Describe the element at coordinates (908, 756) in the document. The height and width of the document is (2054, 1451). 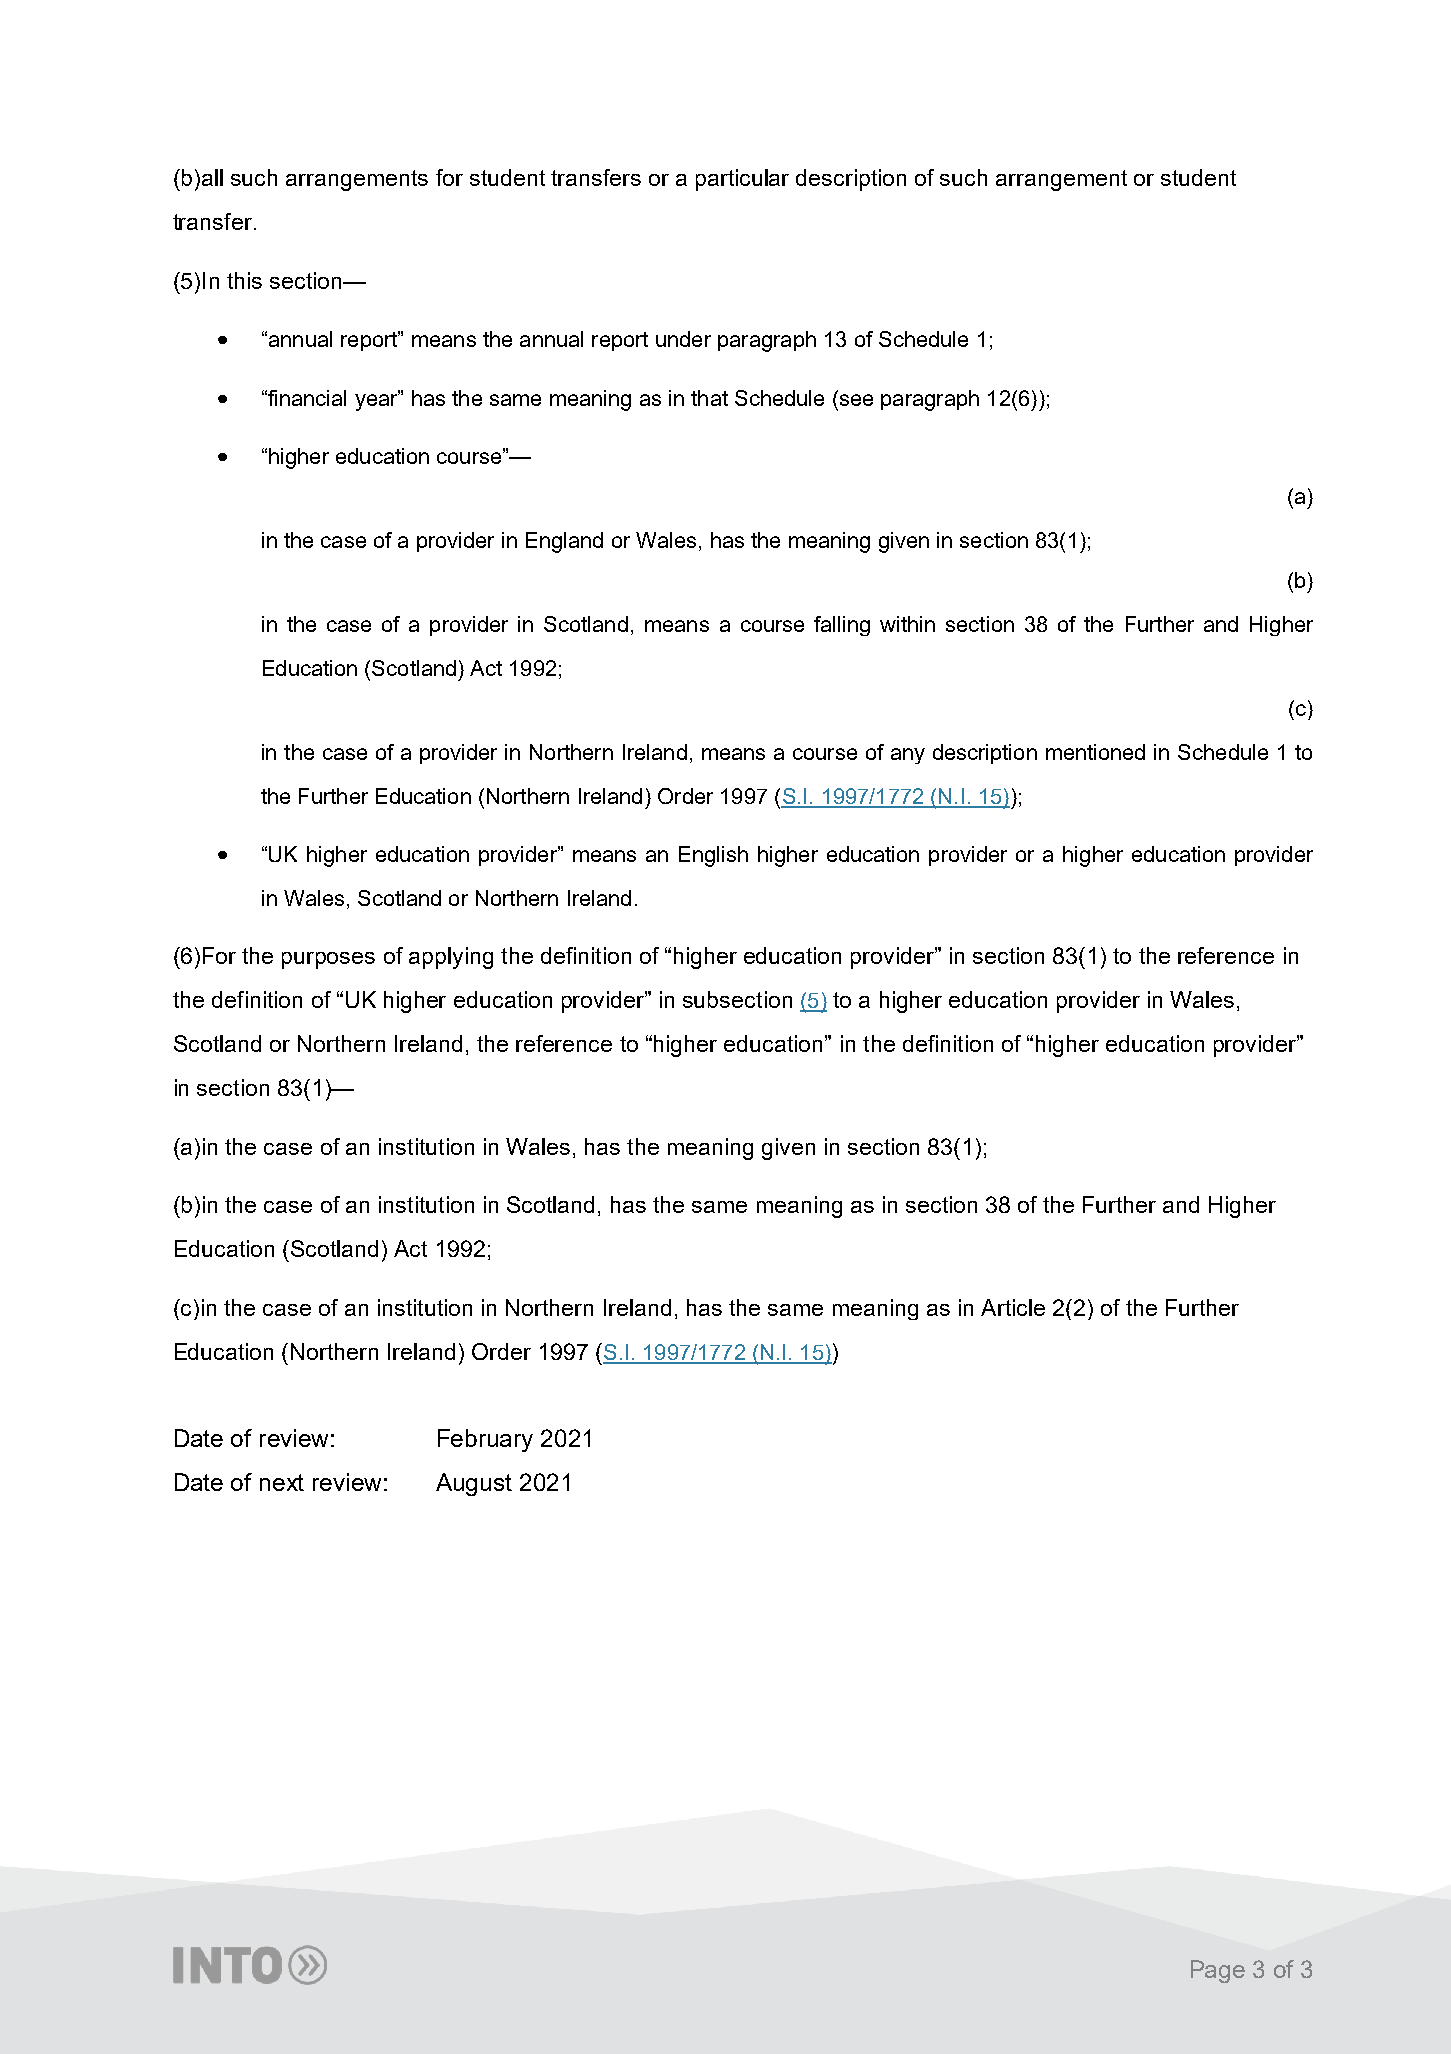
I see `any` at that location.
